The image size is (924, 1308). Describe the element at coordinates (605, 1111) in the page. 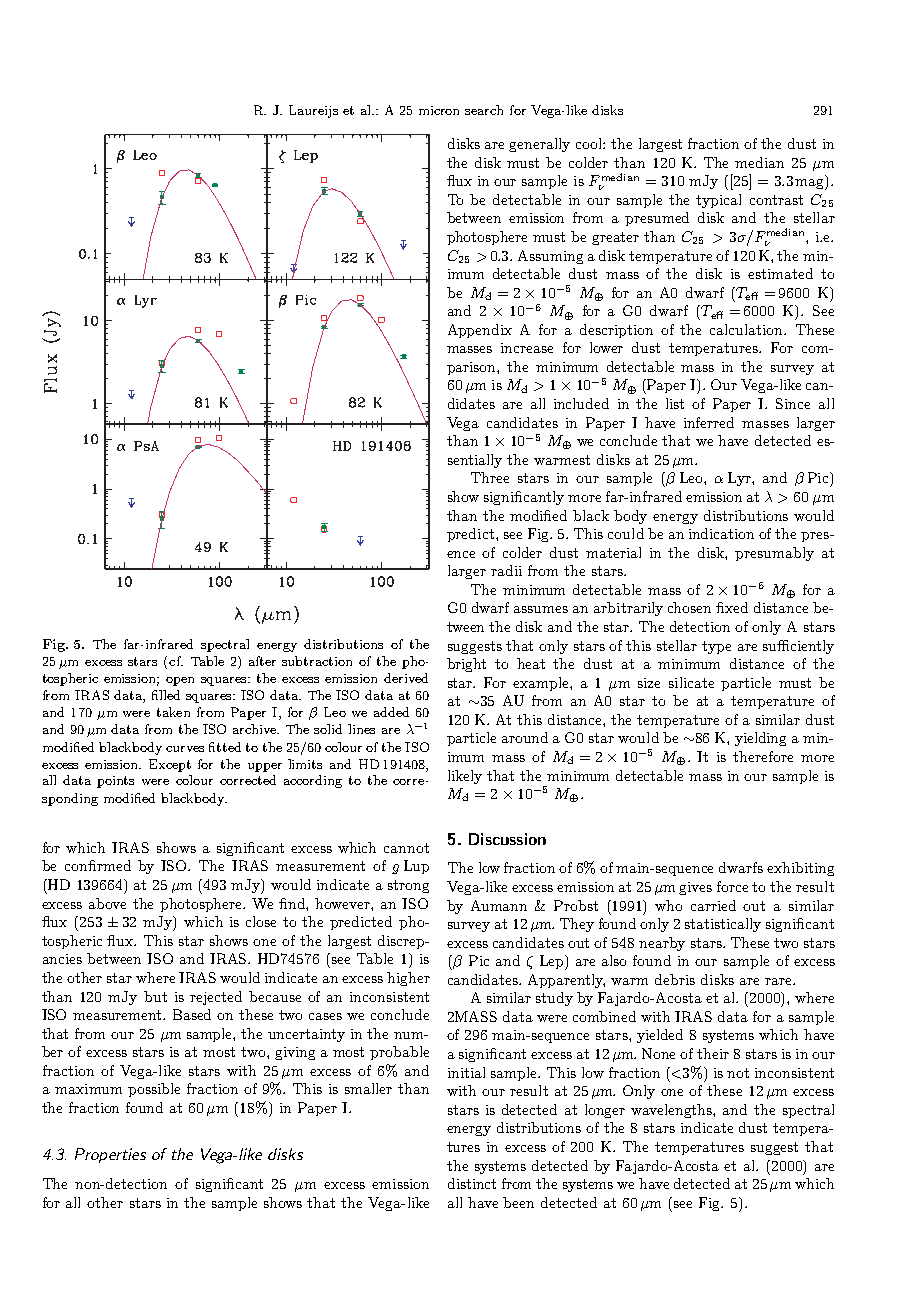

I see `longer` at that location.
